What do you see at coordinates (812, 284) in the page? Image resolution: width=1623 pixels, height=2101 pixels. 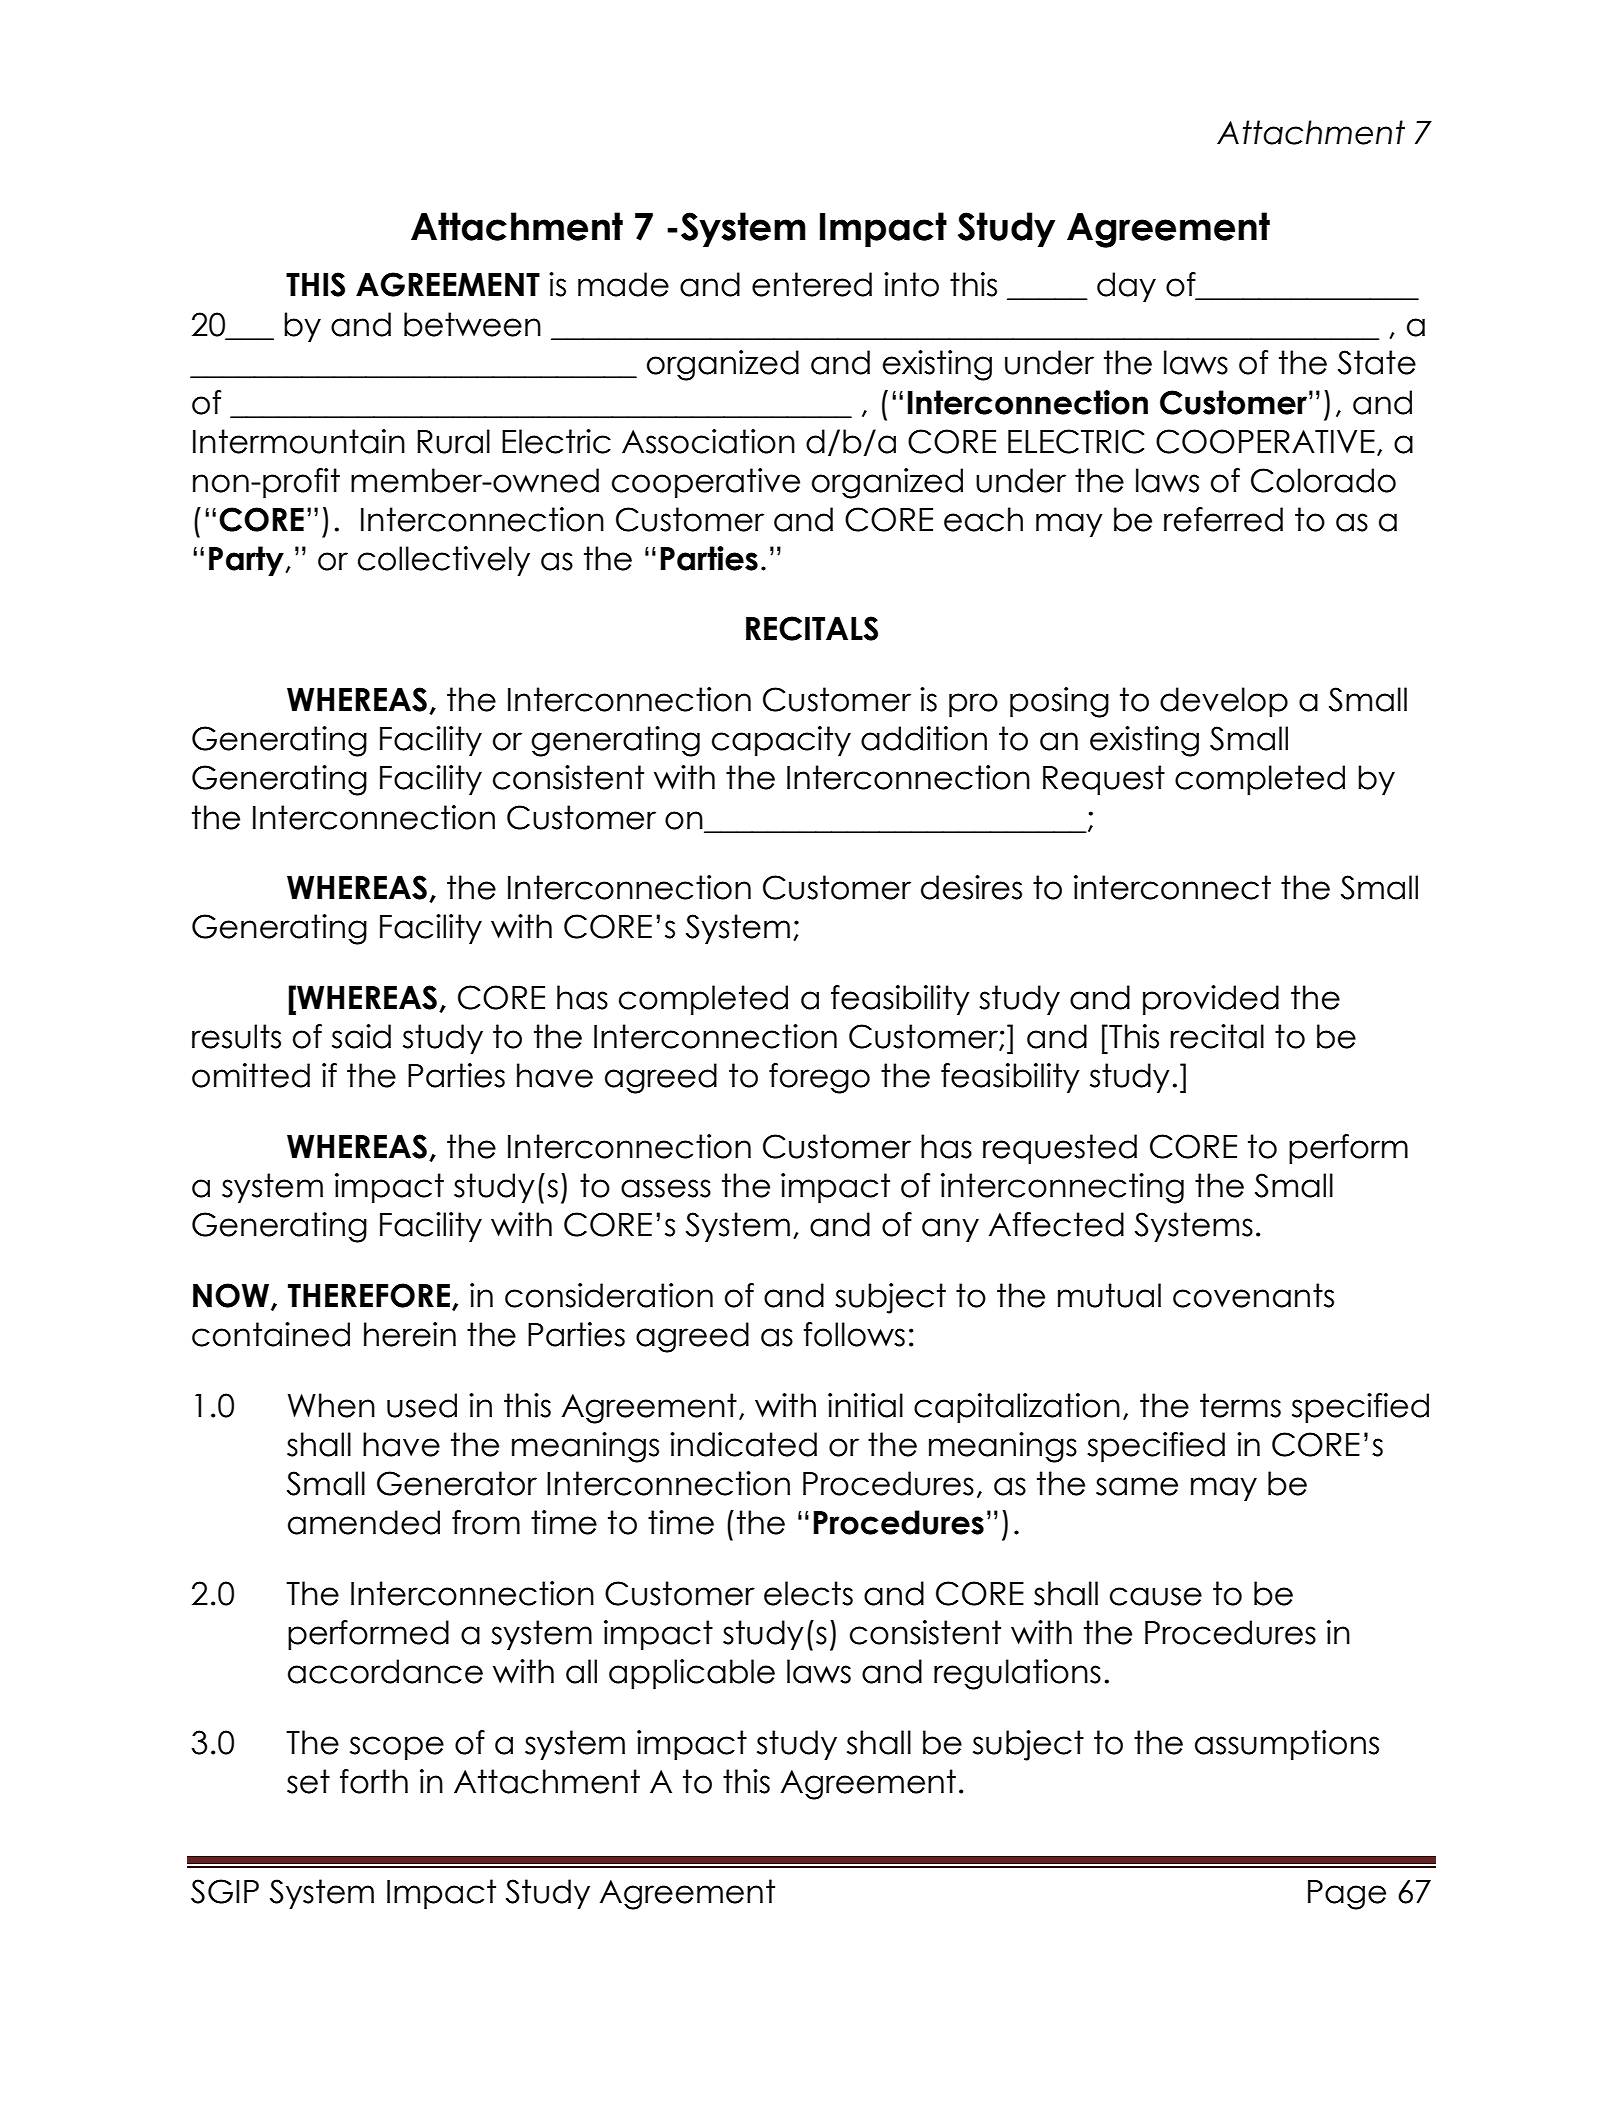 I see `entered` at bounding box center [812, 284].
